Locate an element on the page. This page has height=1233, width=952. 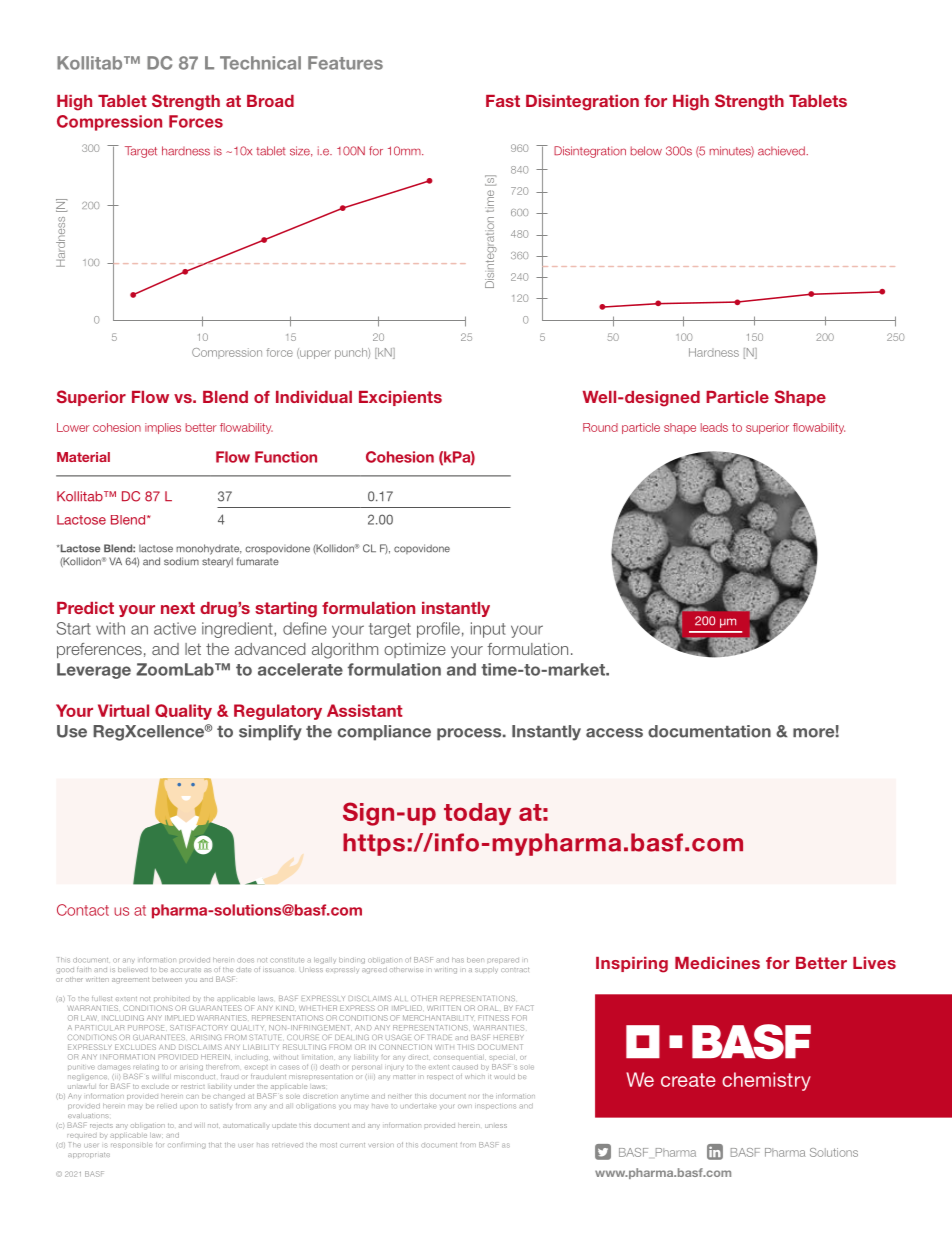
Excipients is located at coordinates (400, 398).
